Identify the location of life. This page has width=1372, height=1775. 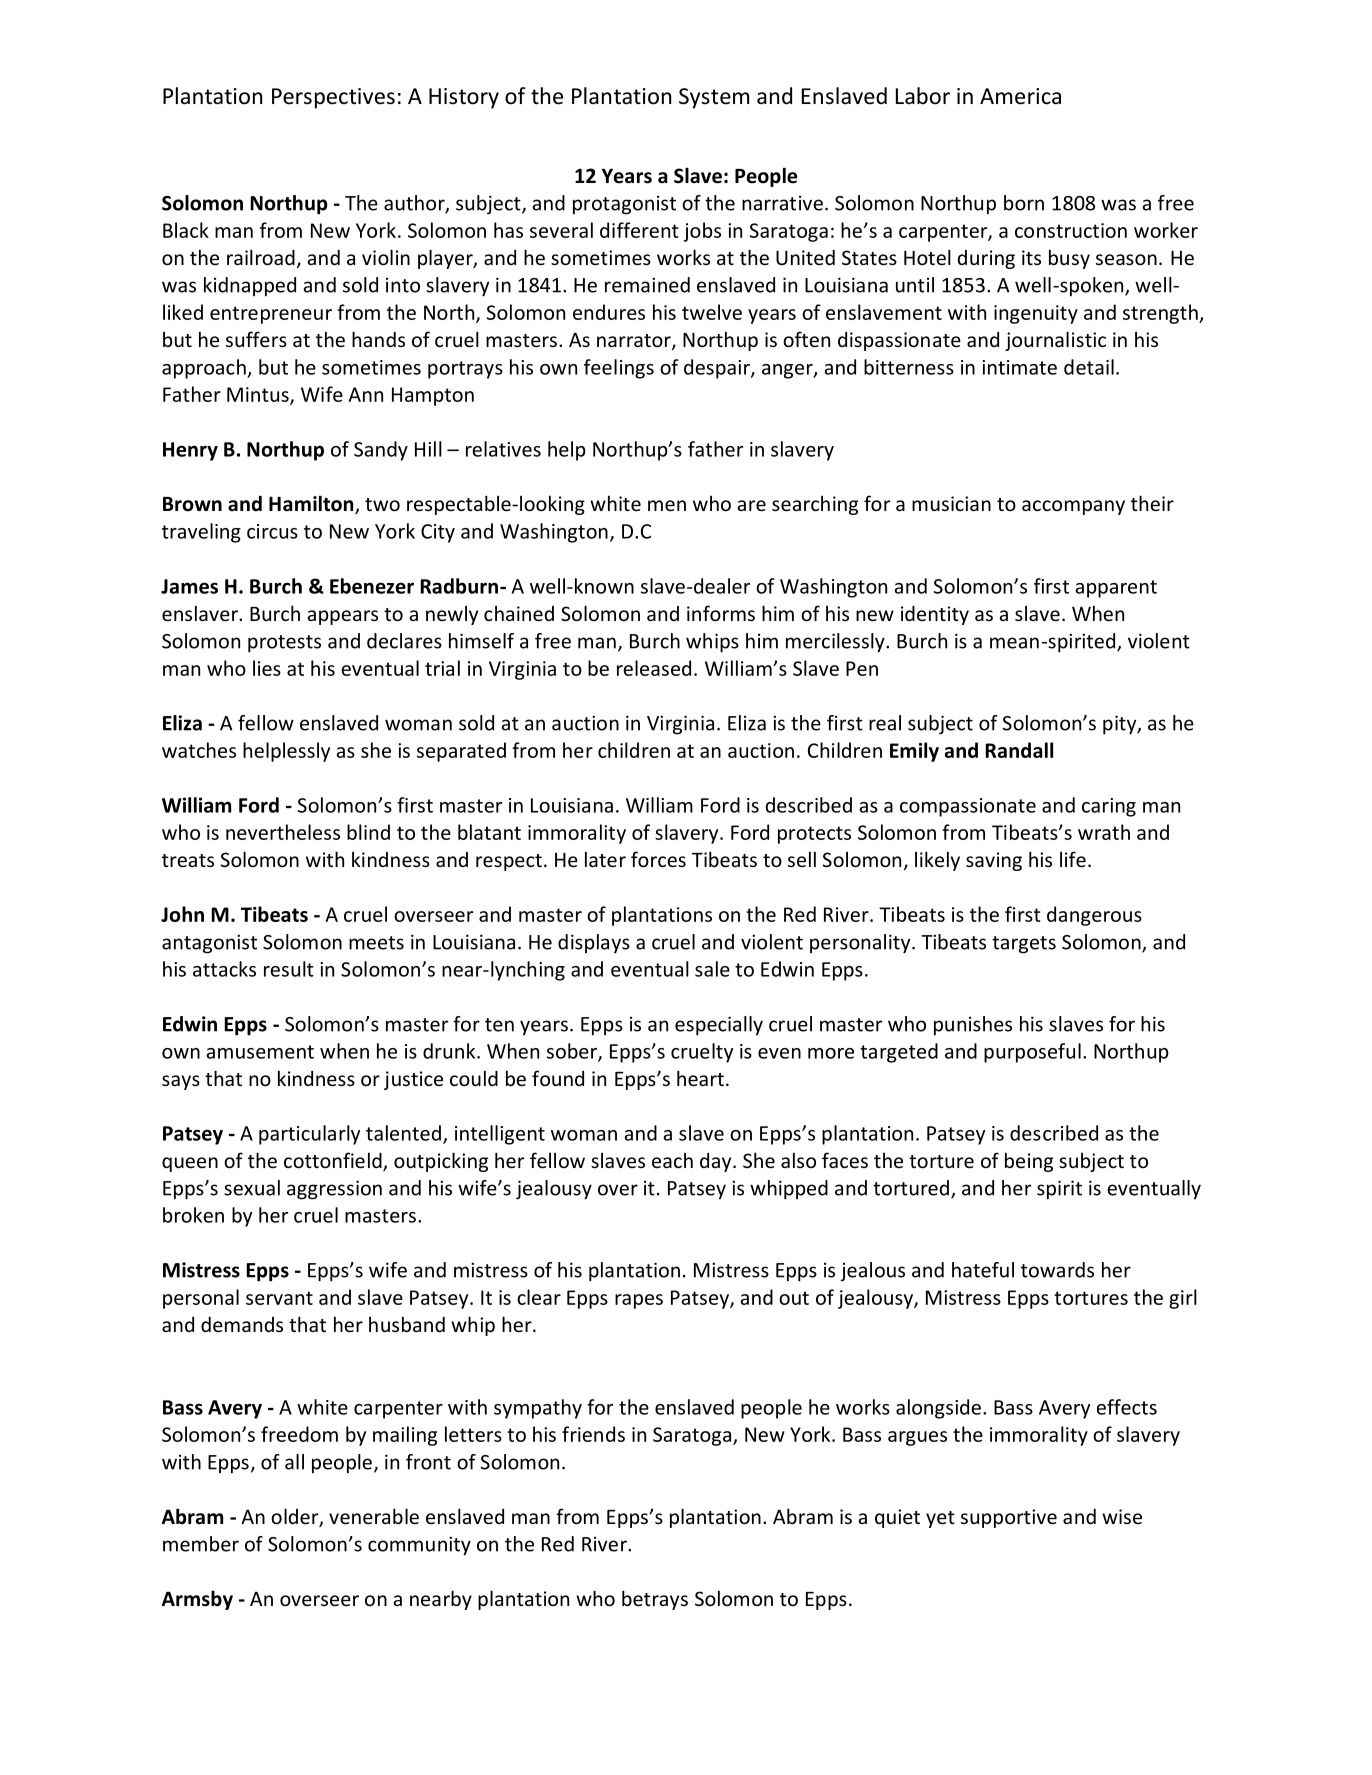
(1073, 859).
